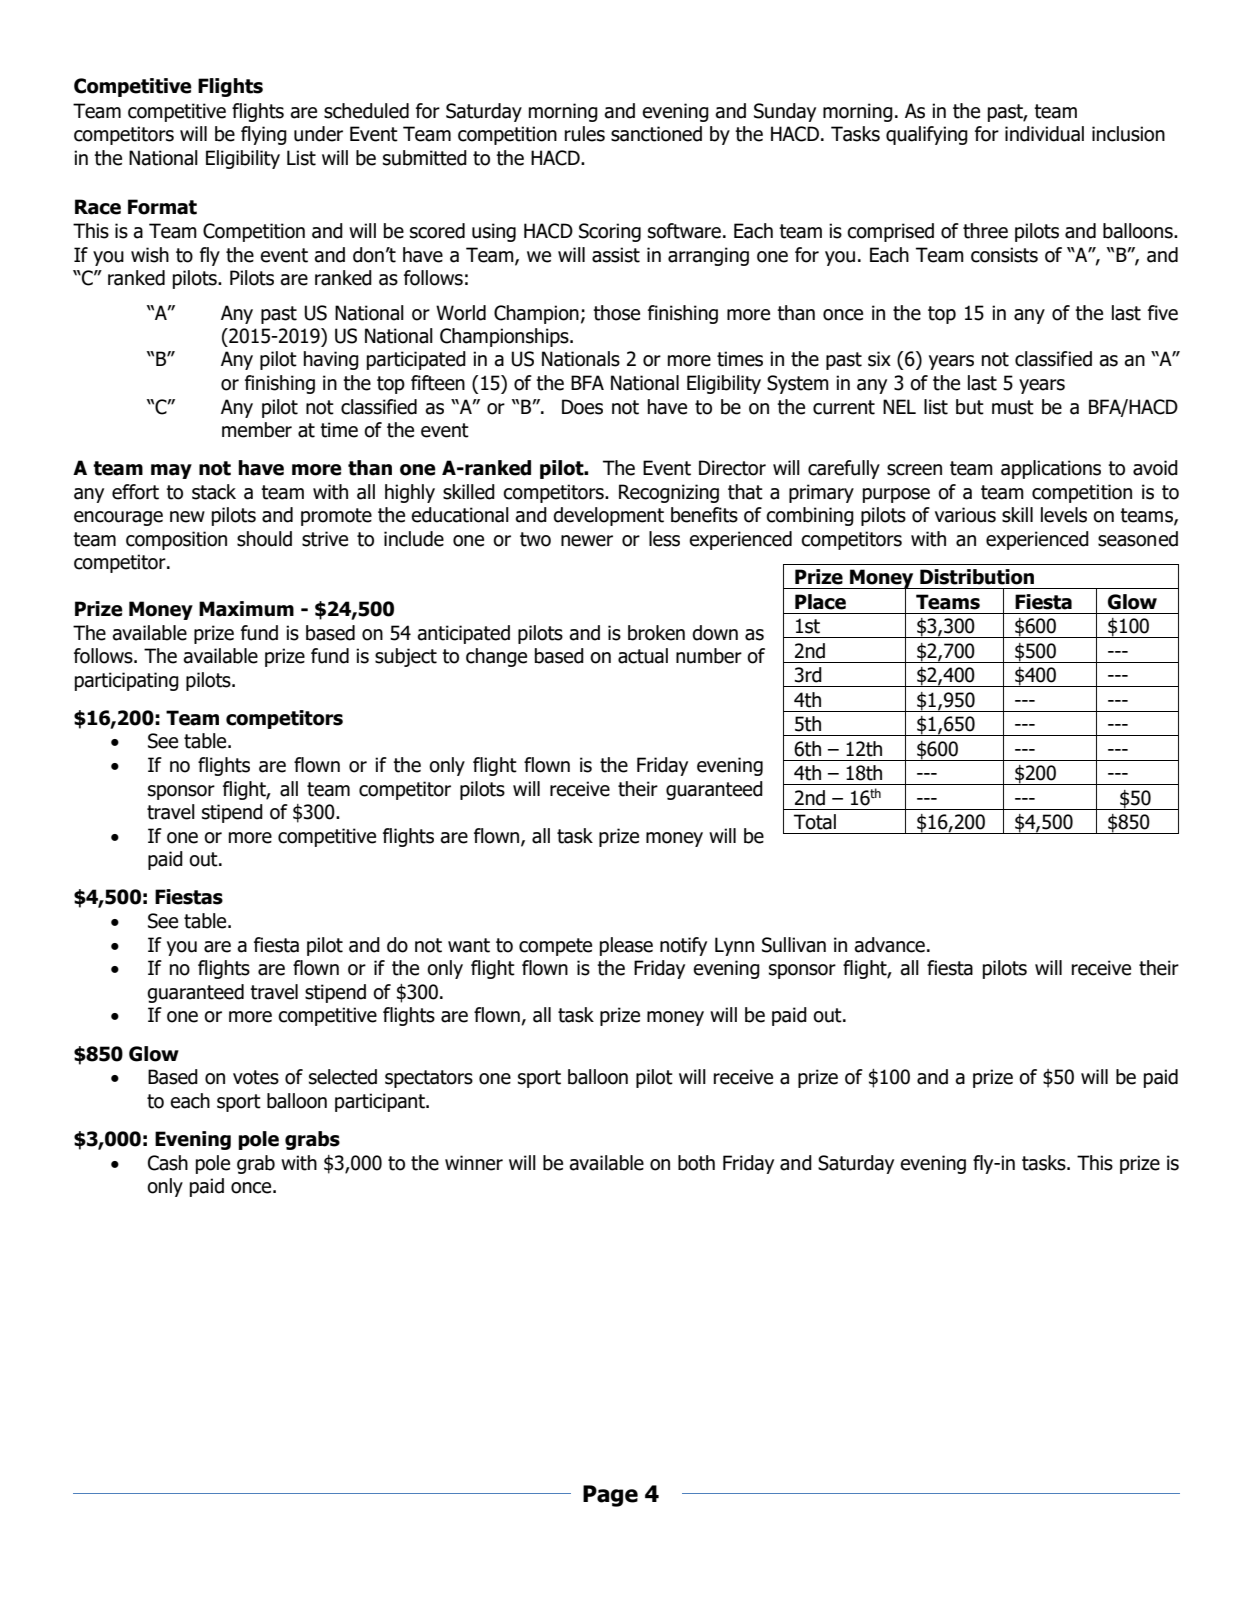 This screenshot has width=1253, height=1622. I want to click on individual, so click(1044, 134).
